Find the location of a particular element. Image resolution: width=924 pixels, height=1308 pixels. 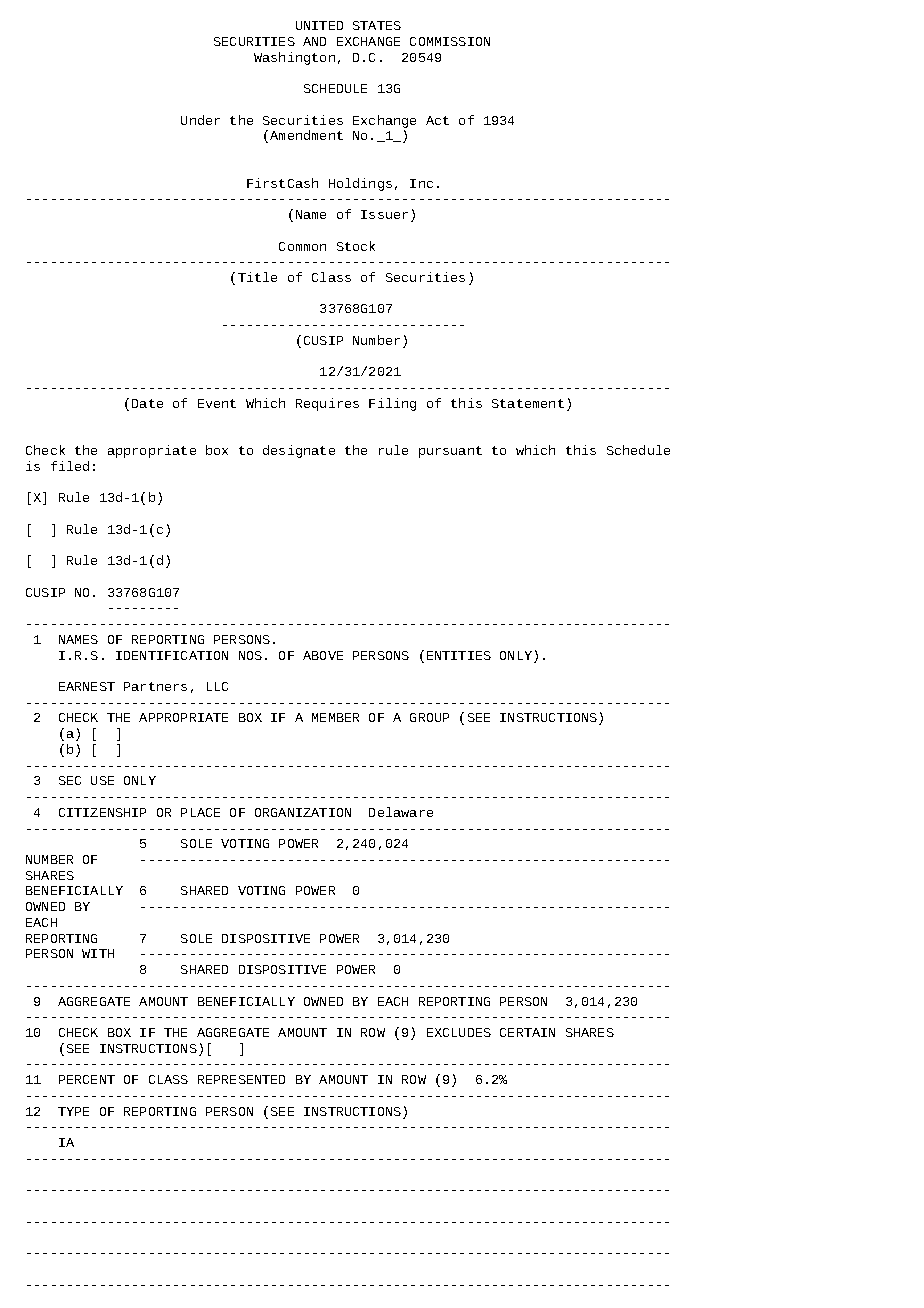

PERCENT is located at coordinates (87, 1079).
